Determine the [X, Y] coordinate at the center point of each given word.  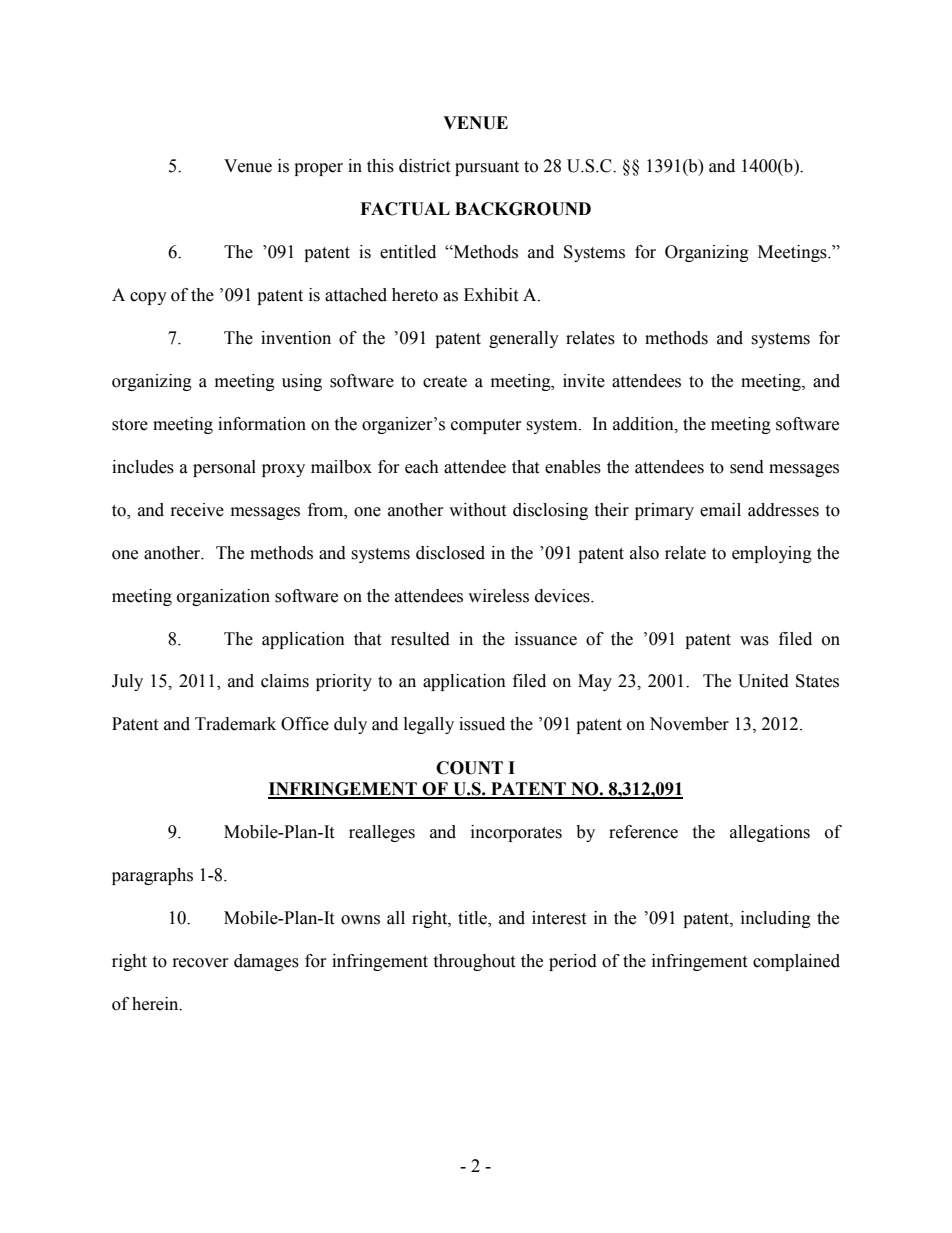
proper [318, 169]
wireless [498, 596]
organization [223, 597]
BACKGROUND [523, 209]
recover [200, 963]
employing [772, 554]
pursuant [487, 168]
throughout [474, 962]
